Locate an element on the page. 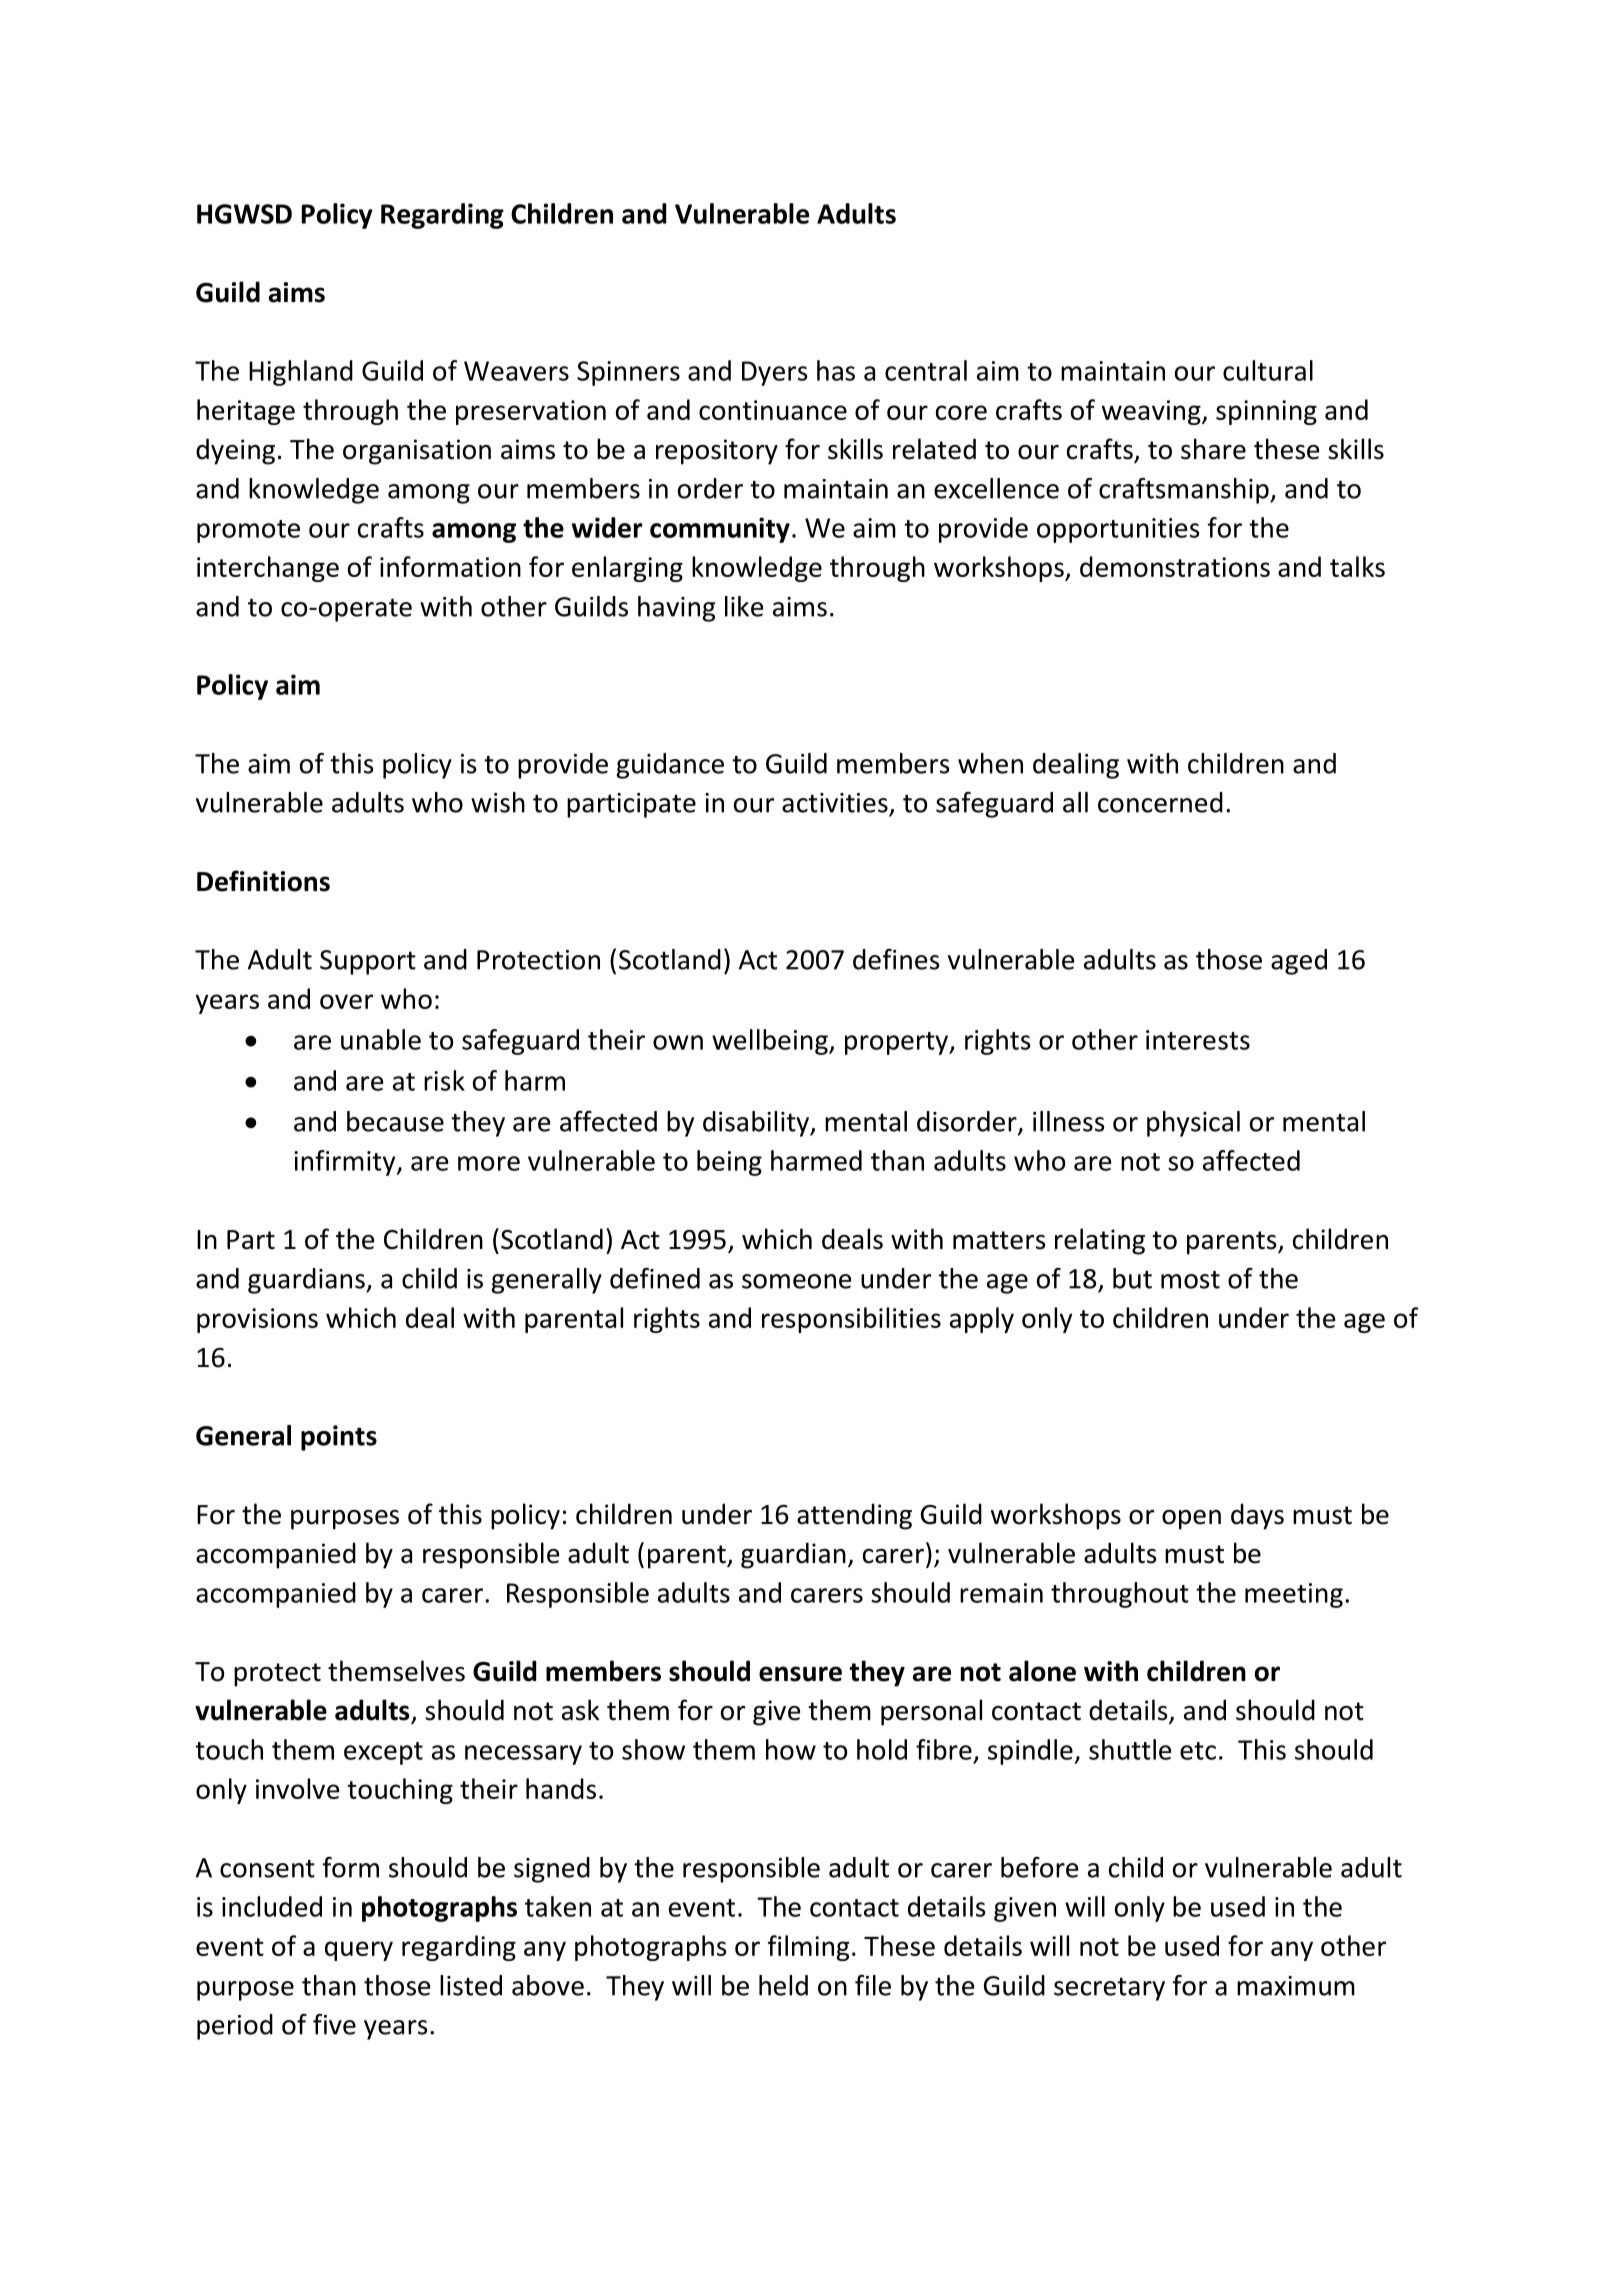 This page has height=2281, width=1613. Support is located at coordinates (368, 962).
